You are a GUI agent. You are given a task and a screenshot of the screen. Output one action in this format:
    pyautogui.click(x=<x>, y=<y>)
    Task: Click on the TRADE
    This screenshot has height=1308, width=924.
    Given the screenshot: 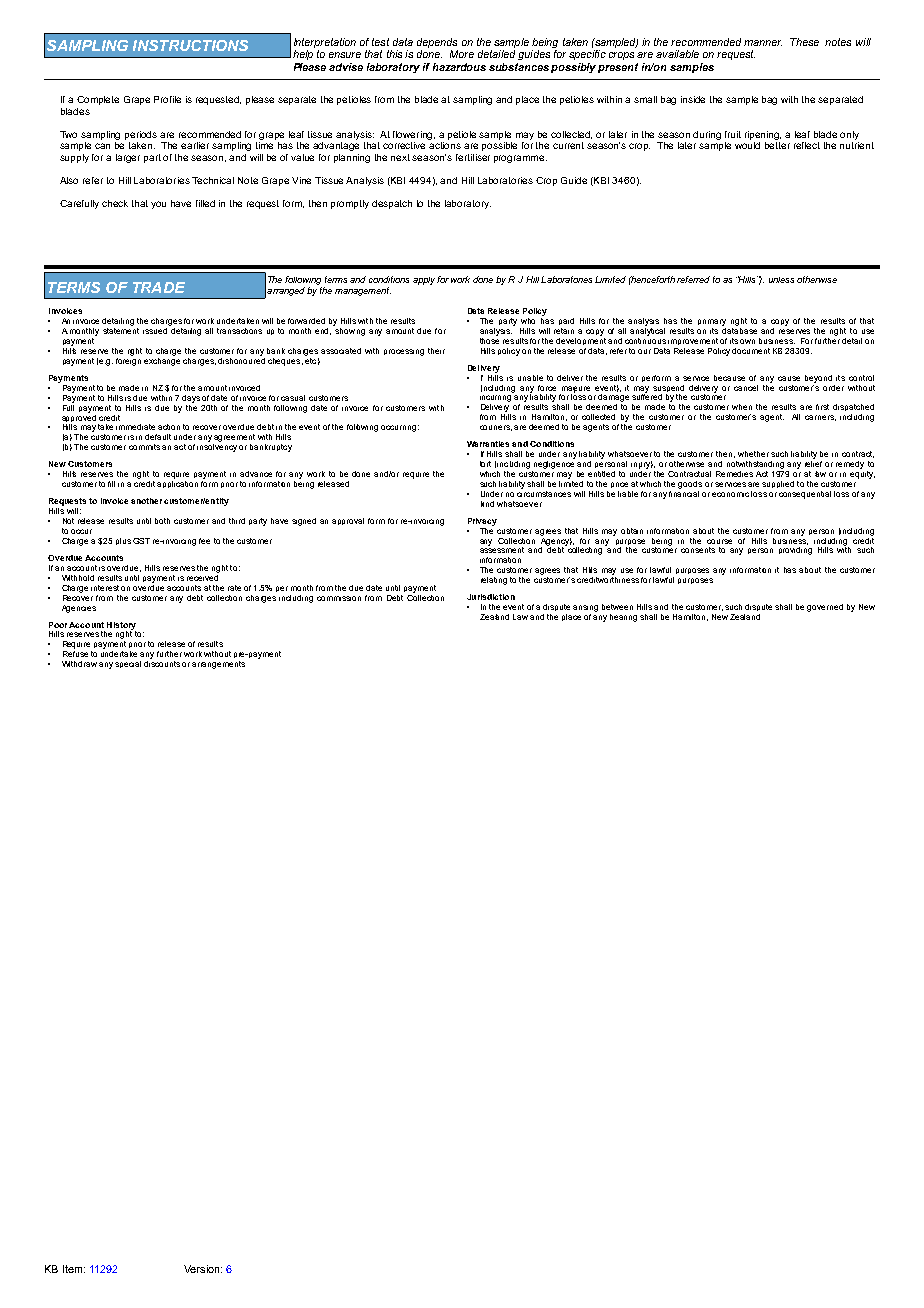 What is the action you would take?
    pyautogui.click(x=159, y=287)
